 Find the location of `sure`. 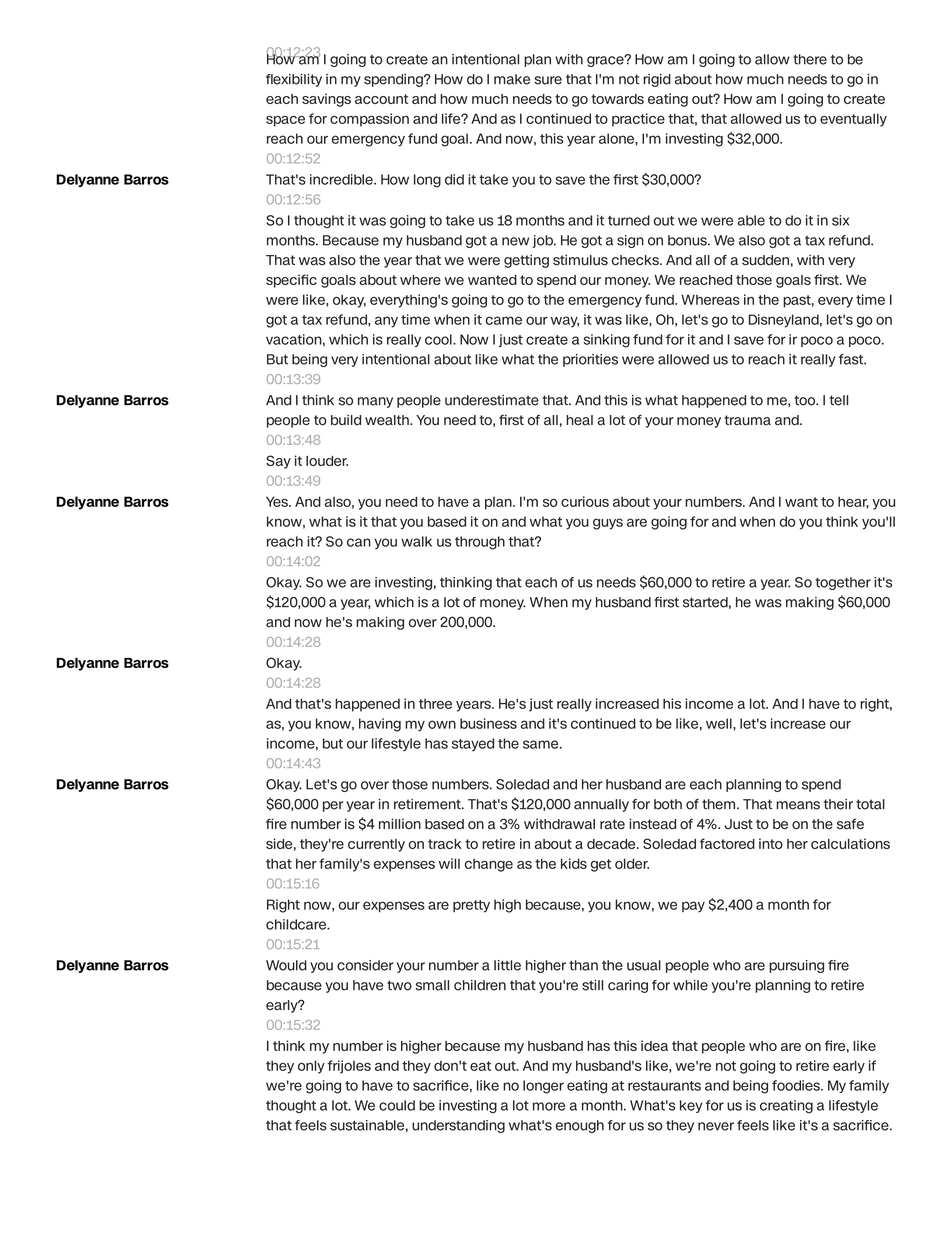

sure is located at coordinates (548, 80).
